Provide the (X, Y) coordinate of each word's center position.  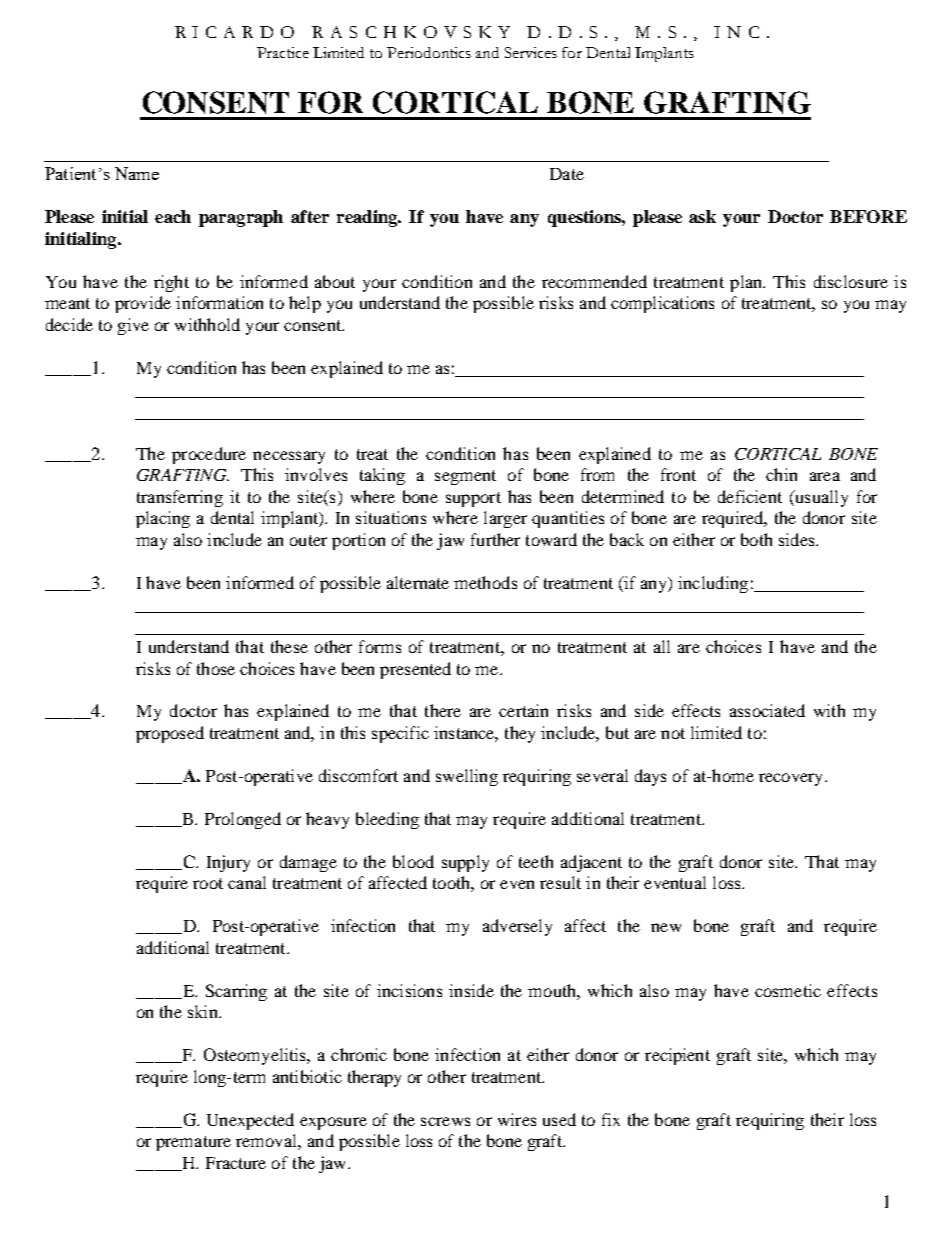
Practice (283, 52)
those (216, 668)
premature (193, 1143)
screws (445, 1121)
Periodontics (429, 52)
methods (485, 582)
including (713, 584)
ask (702, 216)
